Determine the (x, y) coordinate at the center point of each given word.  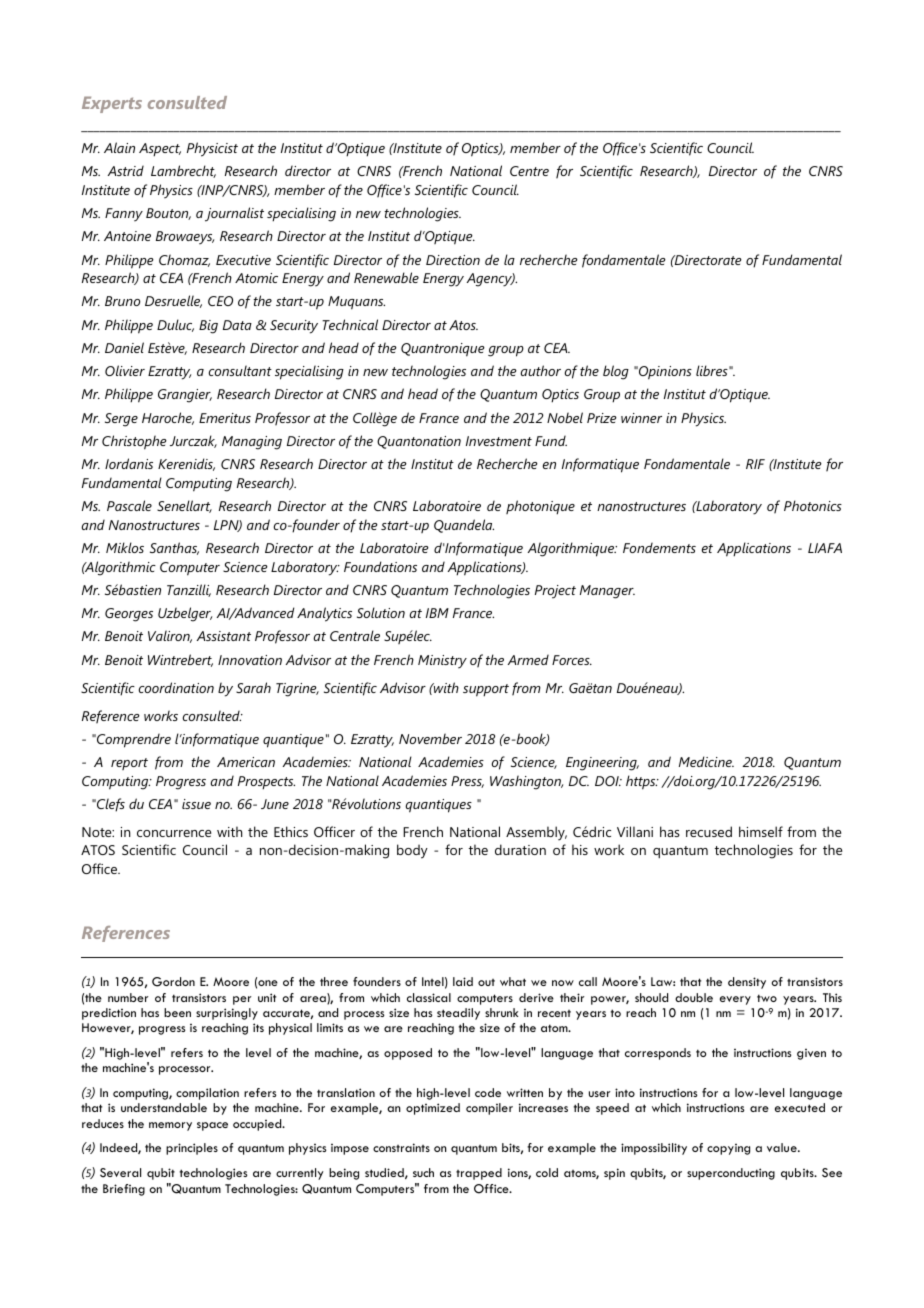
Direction (453, 260)
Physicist (212, 149)
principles (192, 1149)
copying (728, 1149)
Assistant (224, 636)
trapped (479, 1174)
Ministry (442, 662)
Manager (607, 592)
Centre (529, 171)
